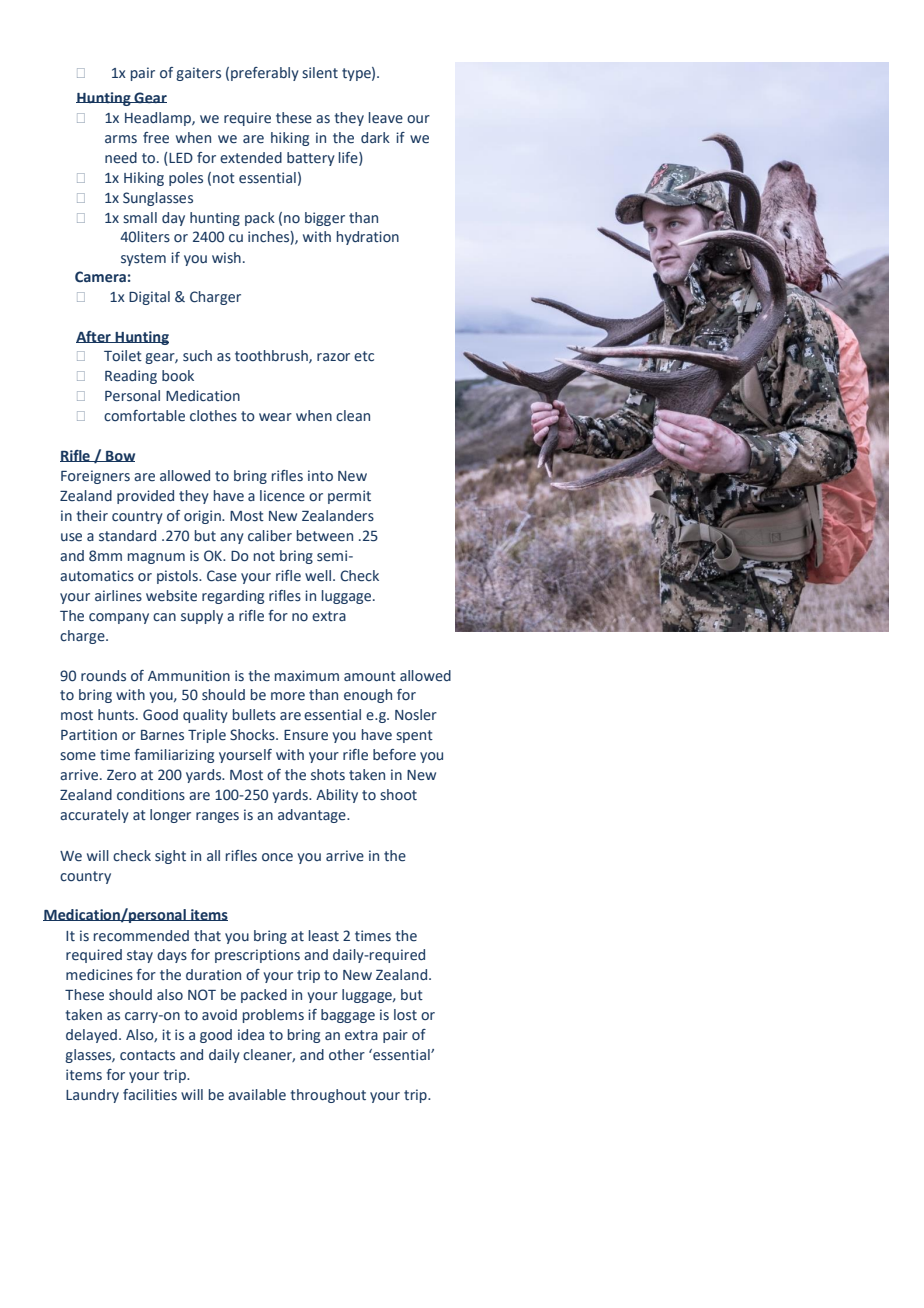 The image size is (924, 1308). What do you see at coordinates (386, 118) in the document?
I see `leave` at bounding box center [386, 118].
